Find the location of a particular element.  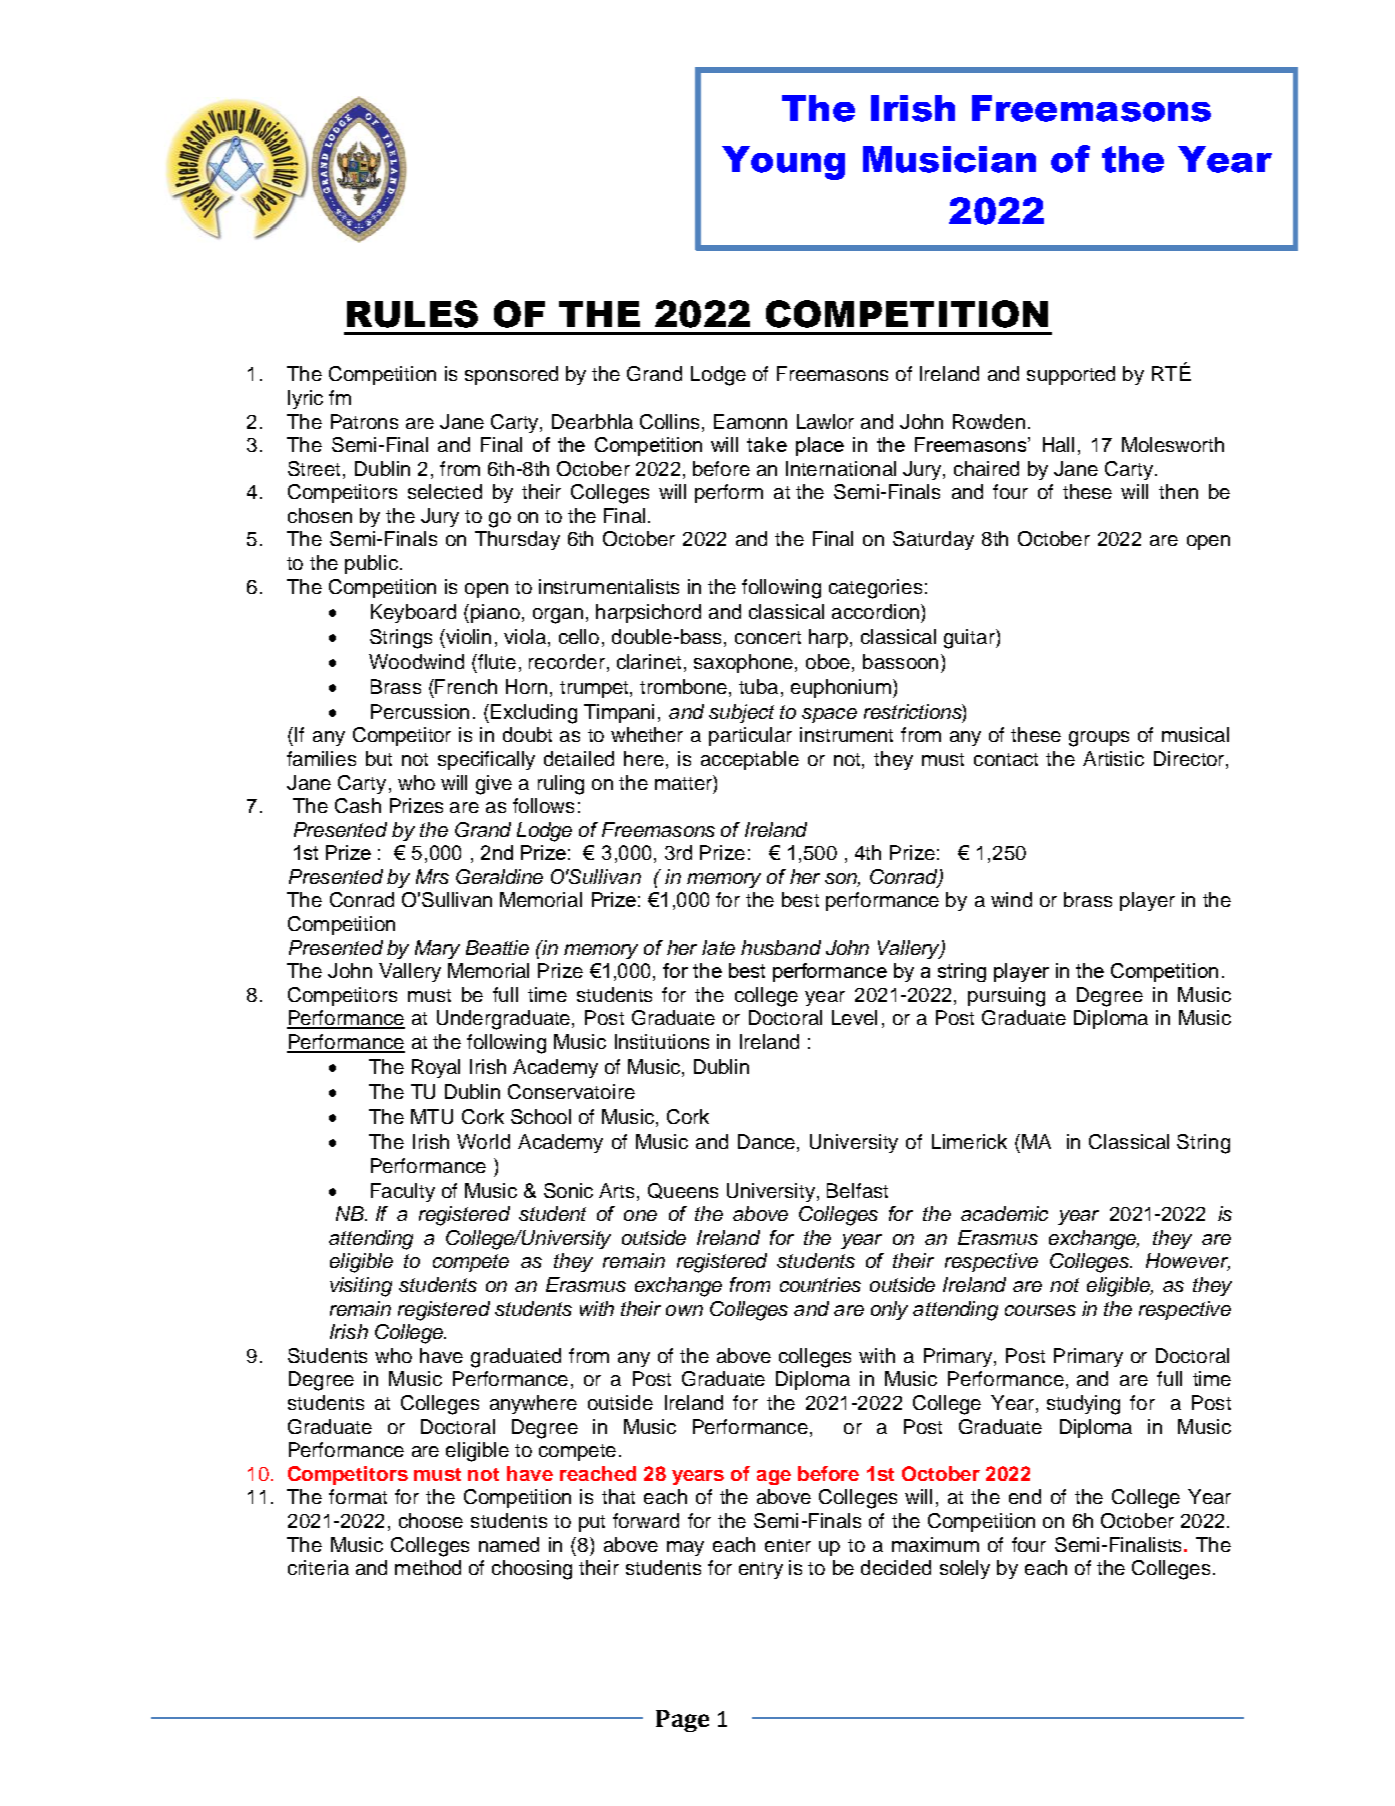

solely is located at coordinates (965, 1569).
